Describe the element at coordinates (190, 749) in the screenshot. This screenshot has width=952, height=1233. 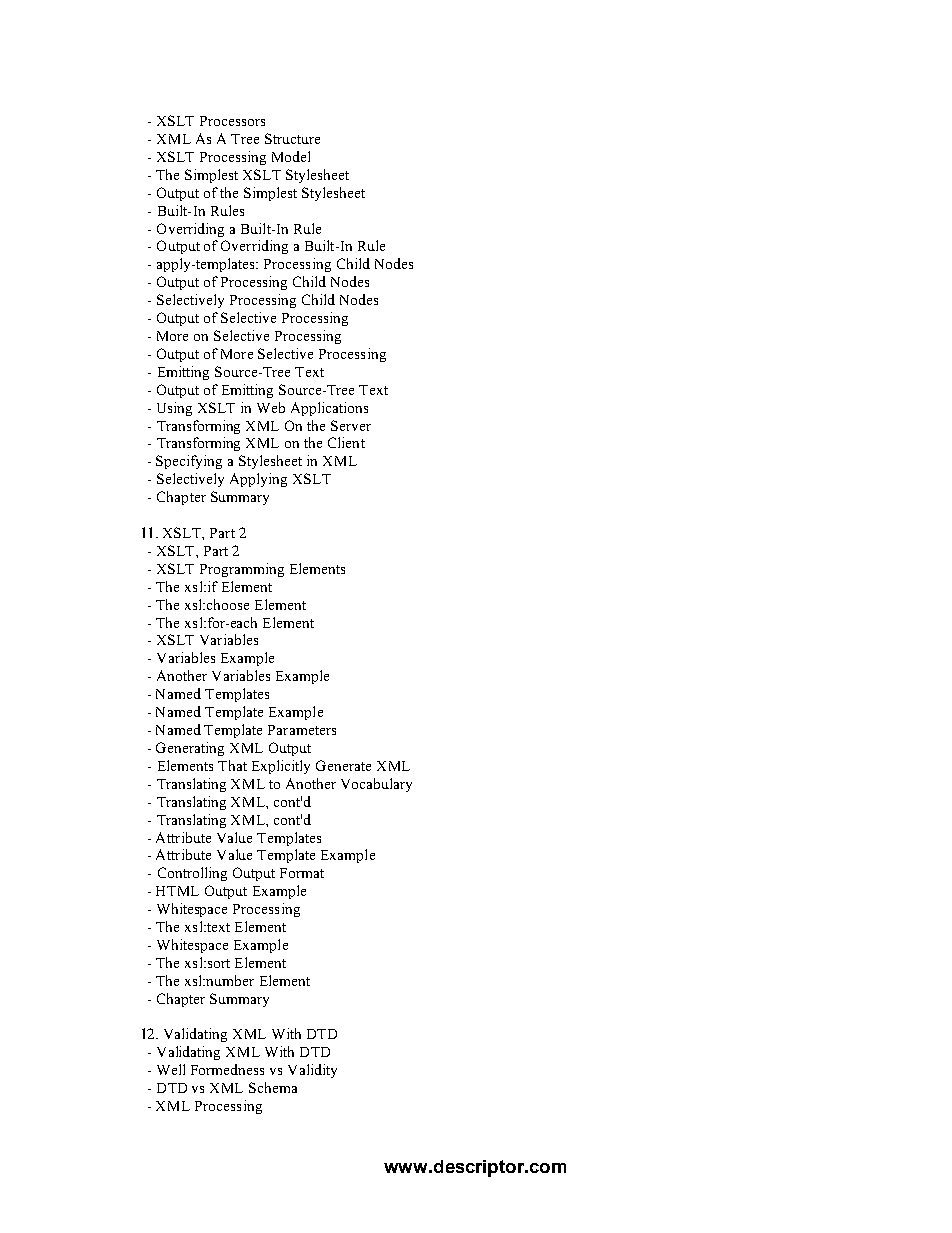
I see `Generating` at that location.
